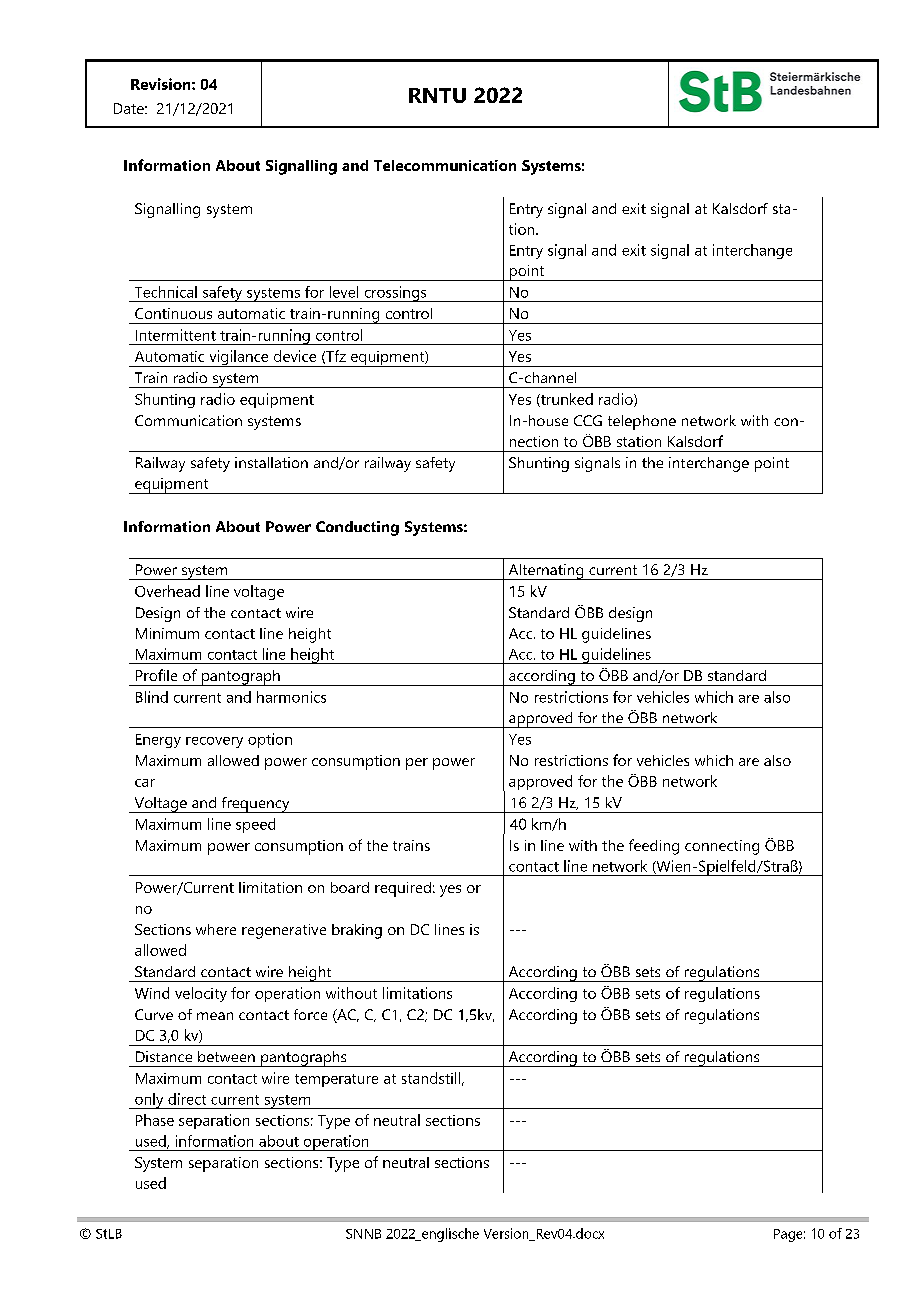  I want to click on temperature, so click(336, 1080).
